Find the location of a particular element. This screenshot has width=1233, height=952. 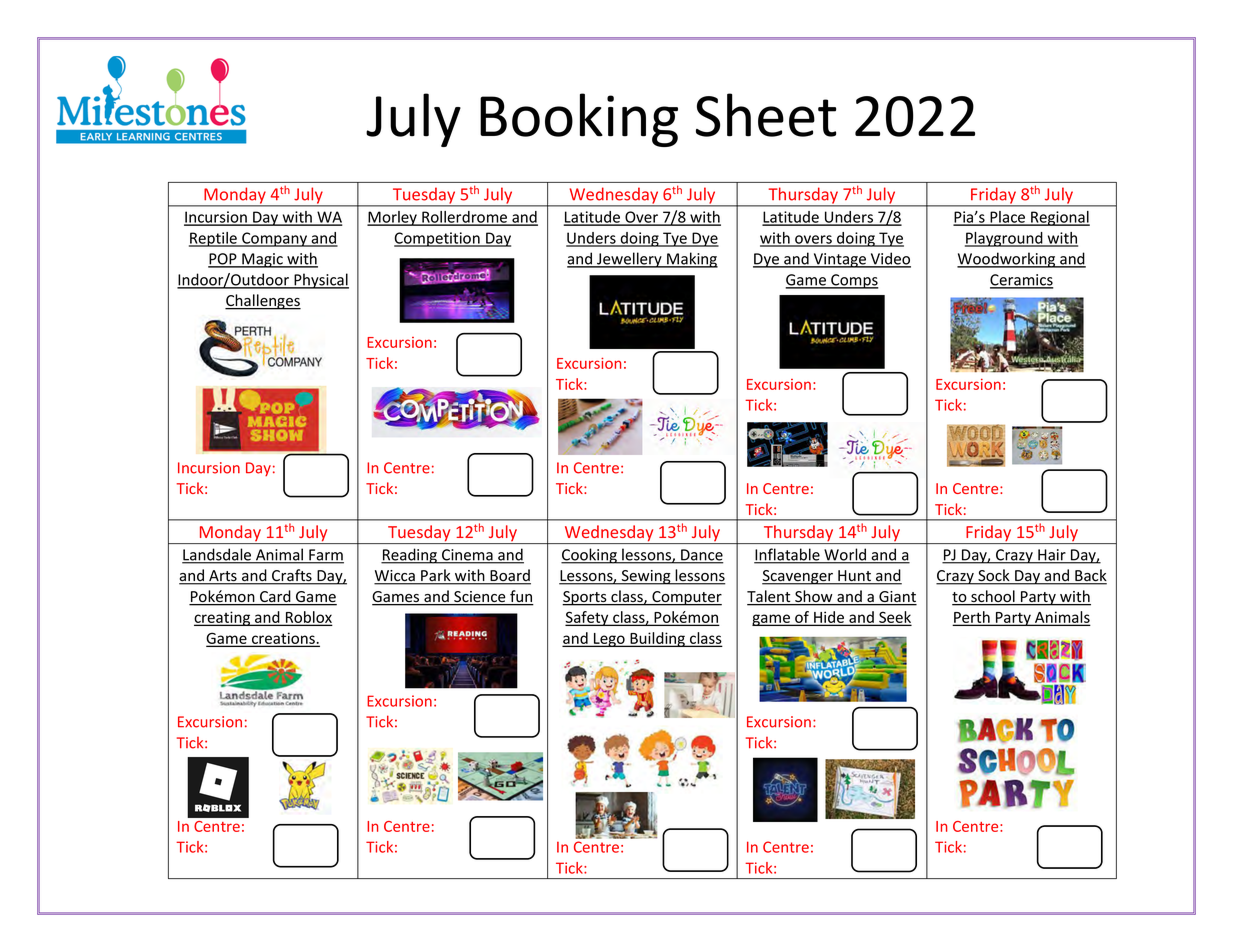

Roblox is located at coordinates (308, 618).
